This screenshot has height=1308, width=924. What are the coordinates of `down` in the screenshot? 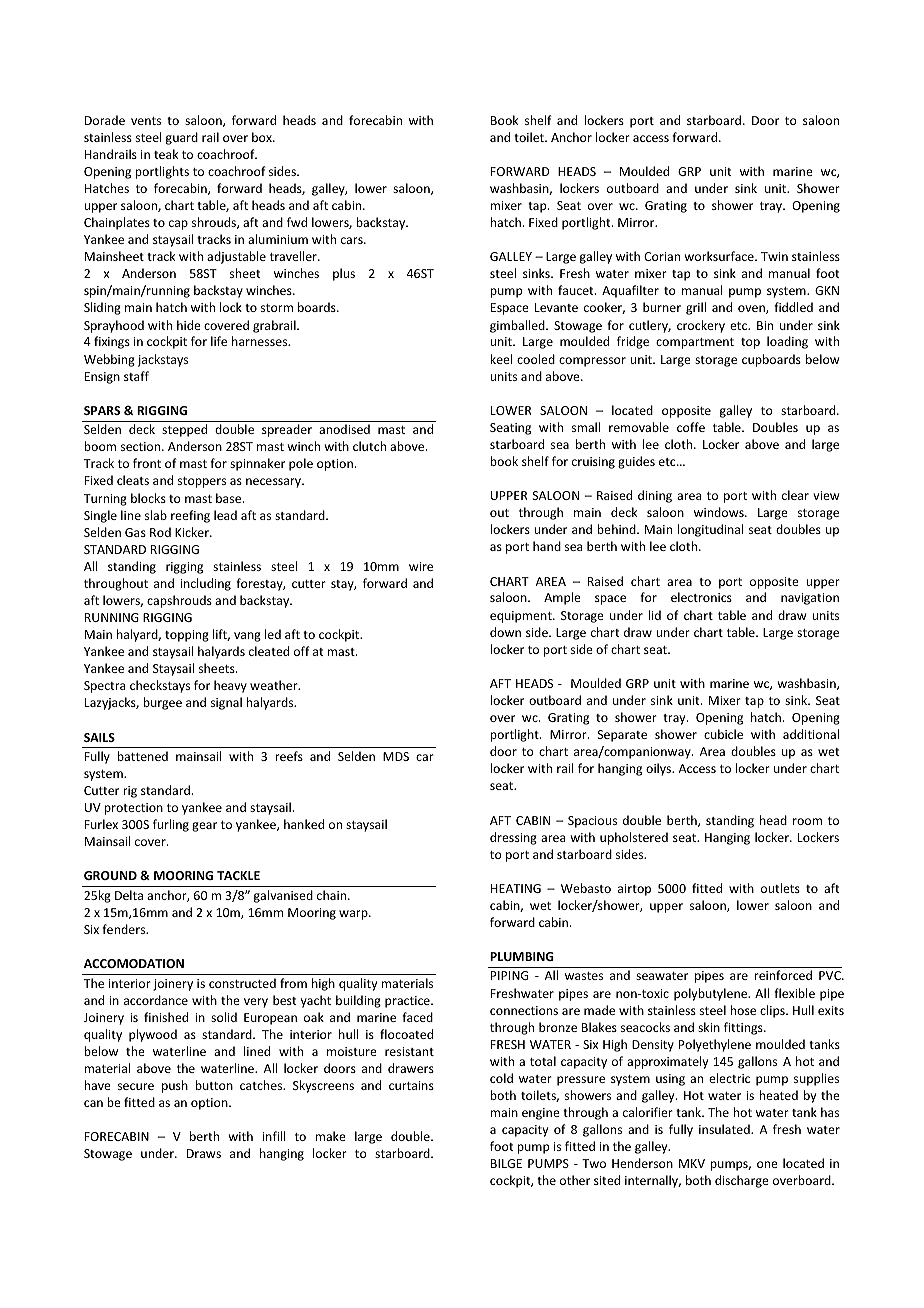 It's located at (505, 632).
